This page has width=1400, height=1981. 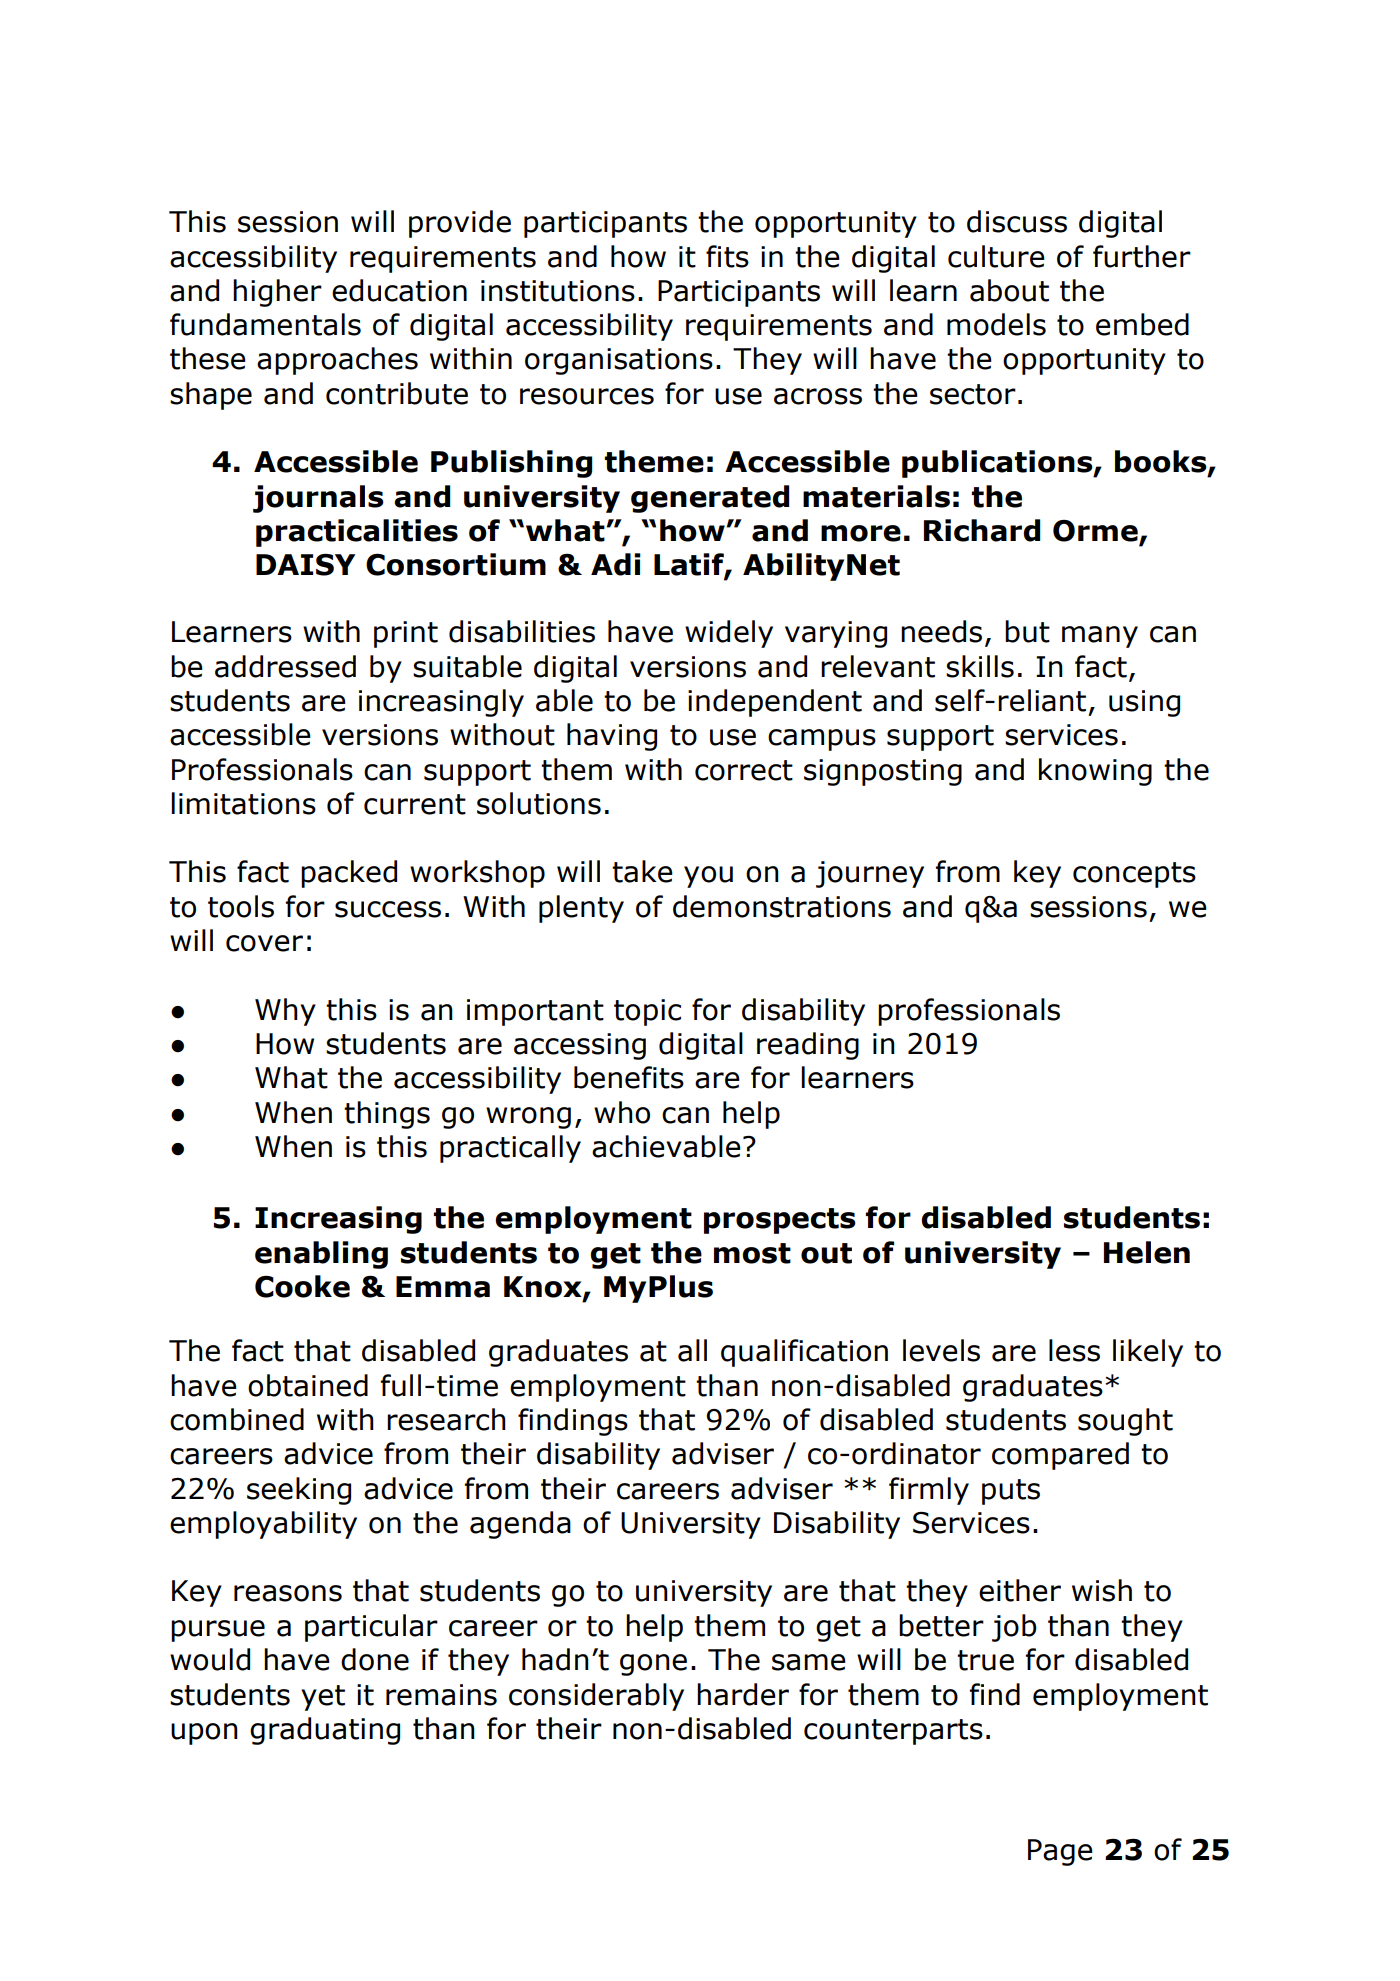 I want to click on Why, so click(x=285, y=1012).
